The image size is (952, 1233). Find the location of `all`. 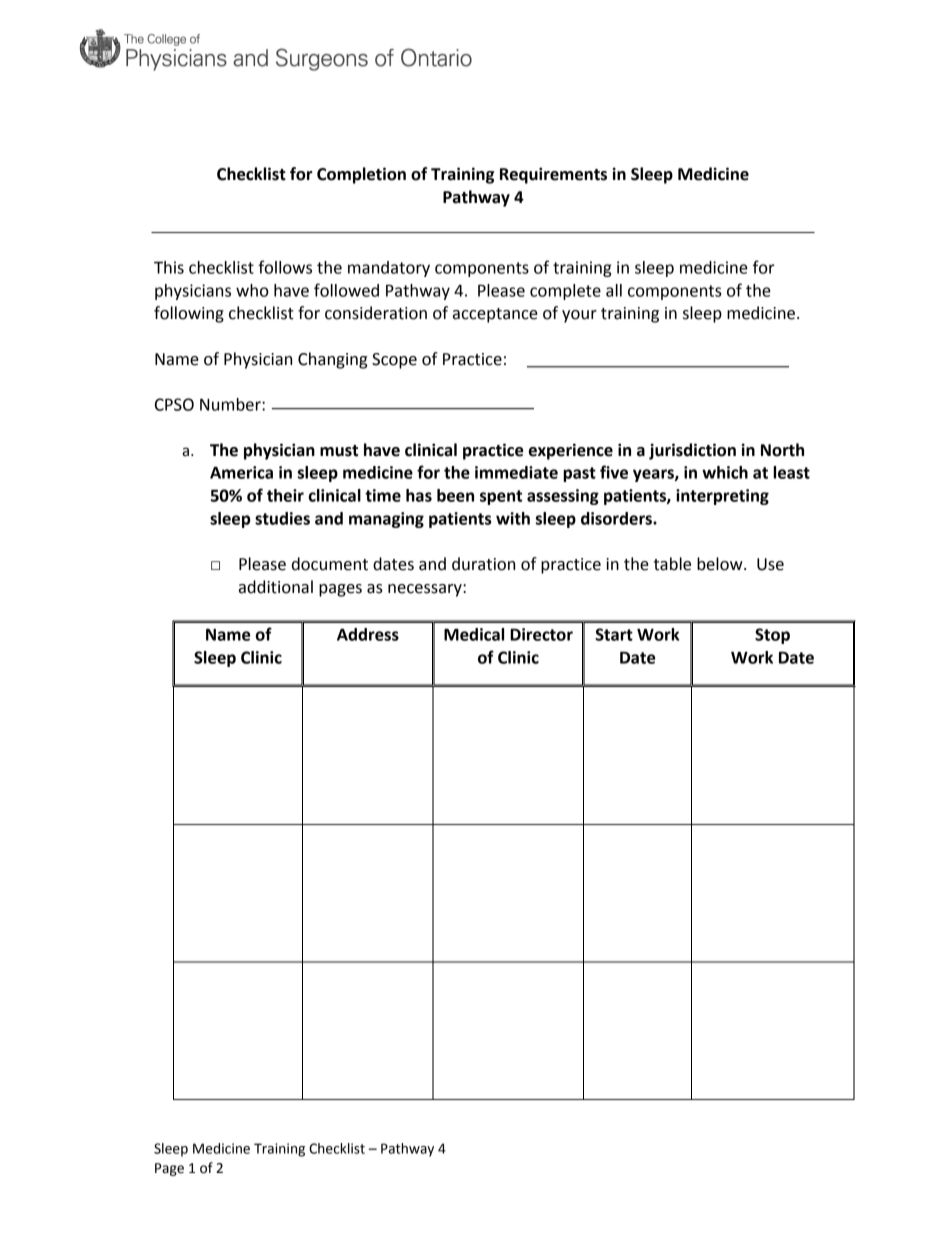

all is located at coordinates (614, 290).
